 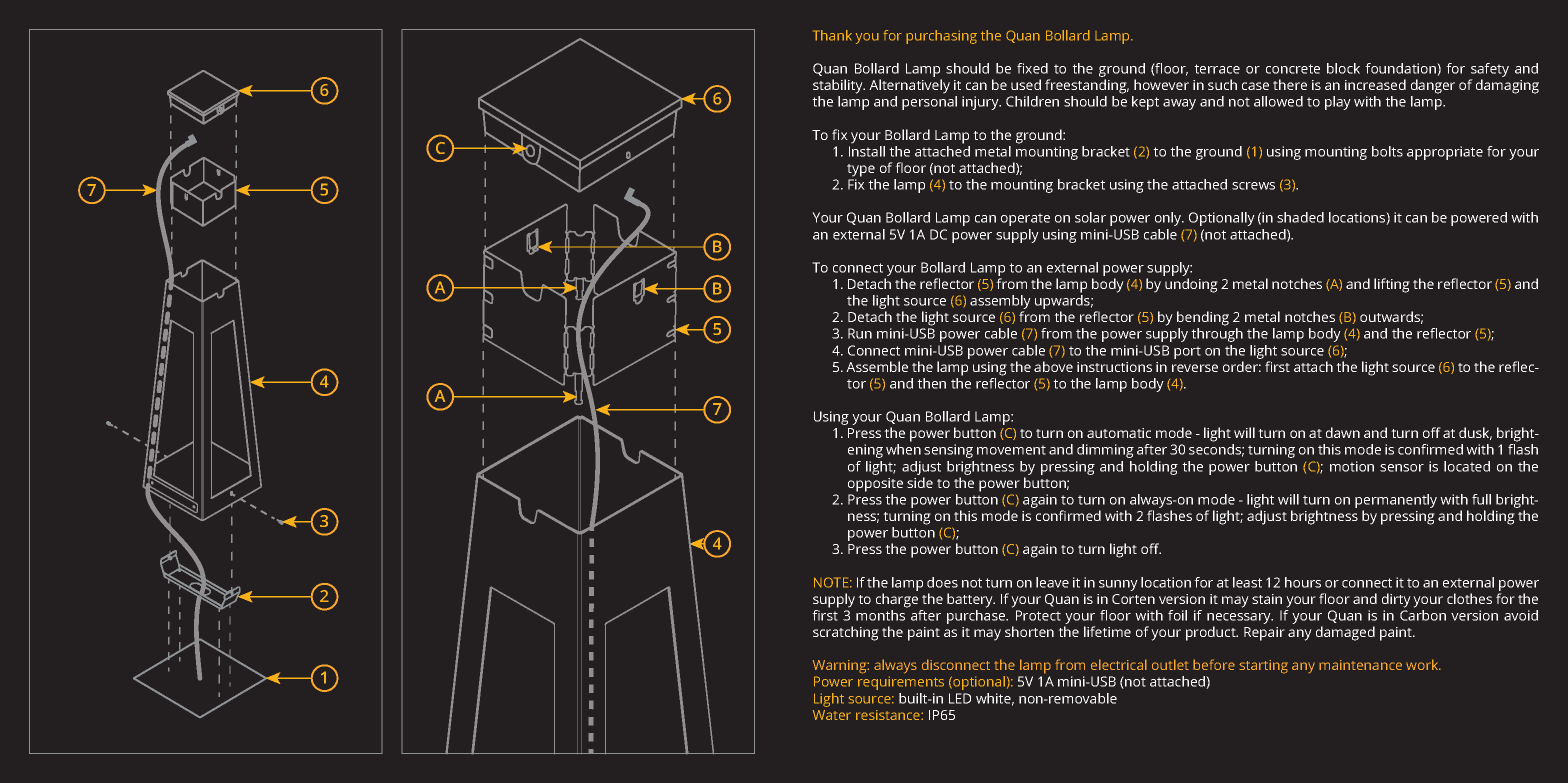 I want to click on automatic, so click(x=1119, y=433).
